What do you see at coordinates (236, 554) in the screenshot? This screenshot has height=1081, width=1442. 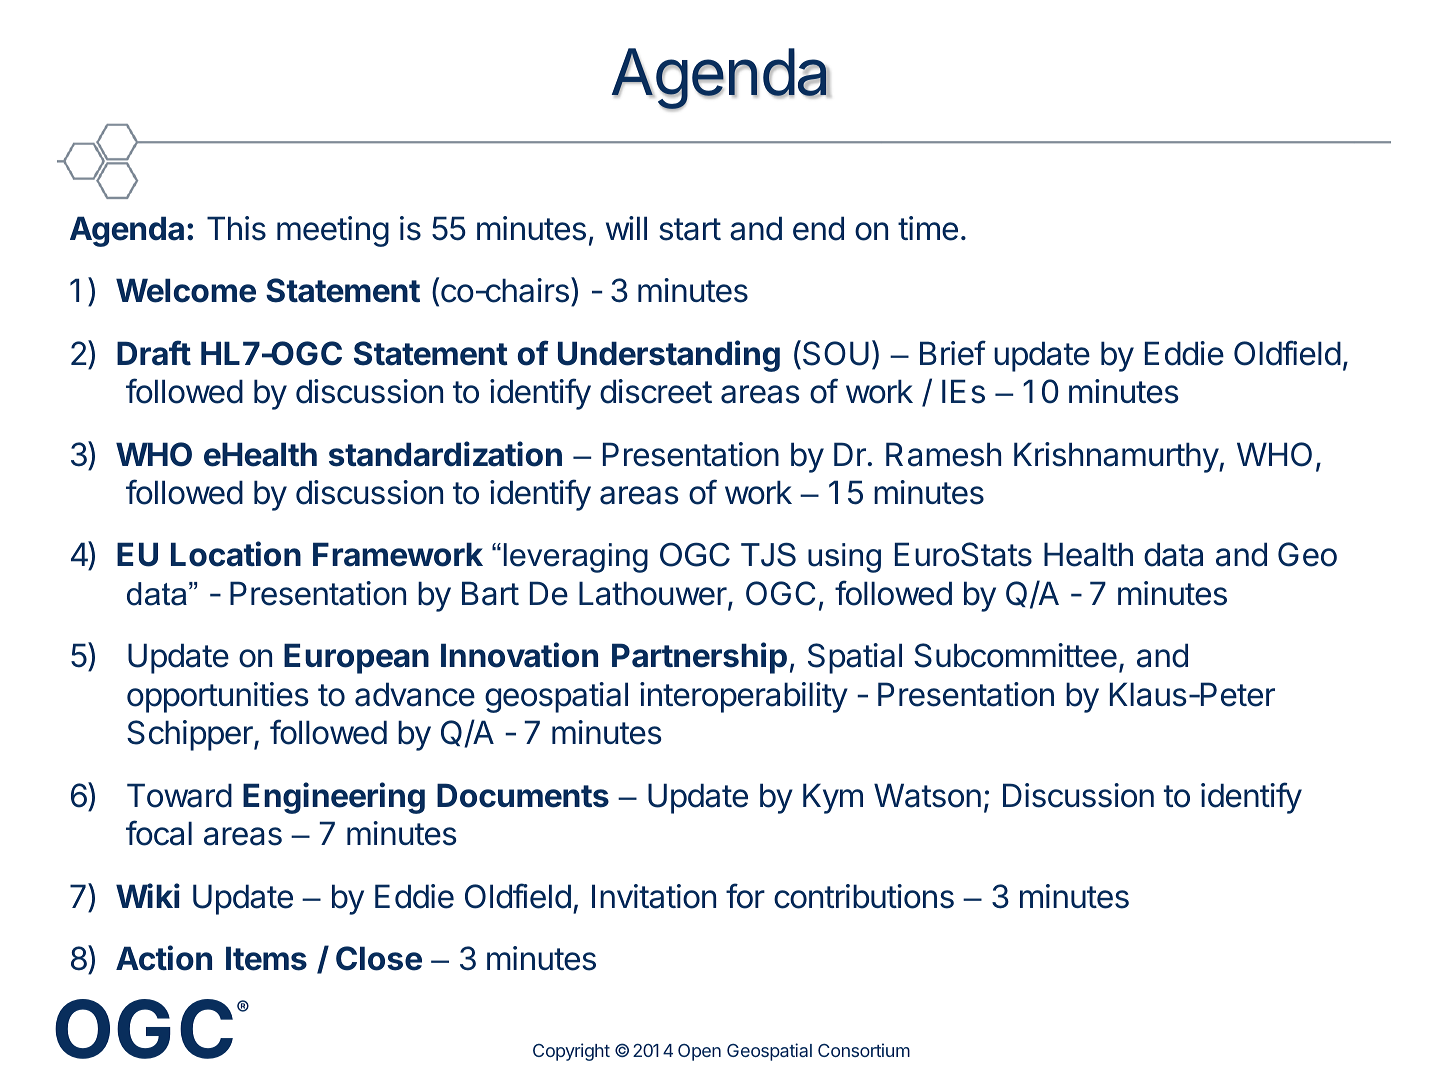 I see `Location` at bounding box center [236, 554].
